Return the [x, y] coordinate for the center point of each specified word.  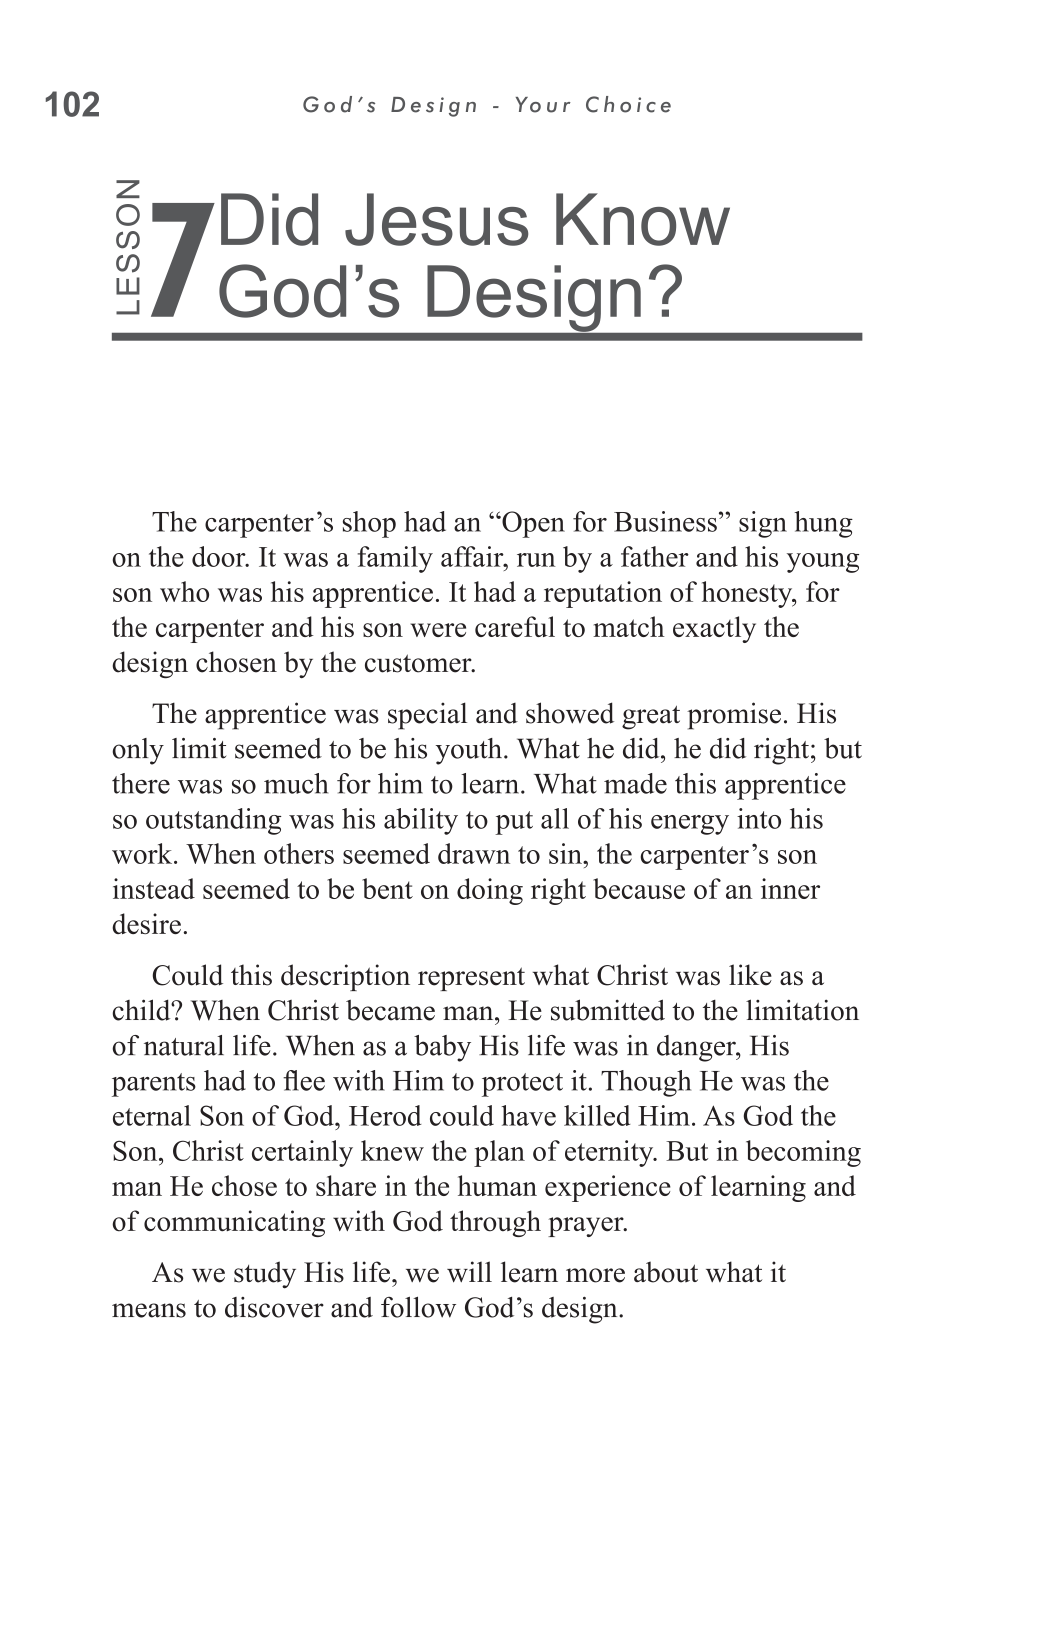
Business [665, 521]
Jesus [437, 219]
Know [643, 219]
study [265, 1275]
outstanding [213, 821]
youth [469, 751]
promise [734, 716]
